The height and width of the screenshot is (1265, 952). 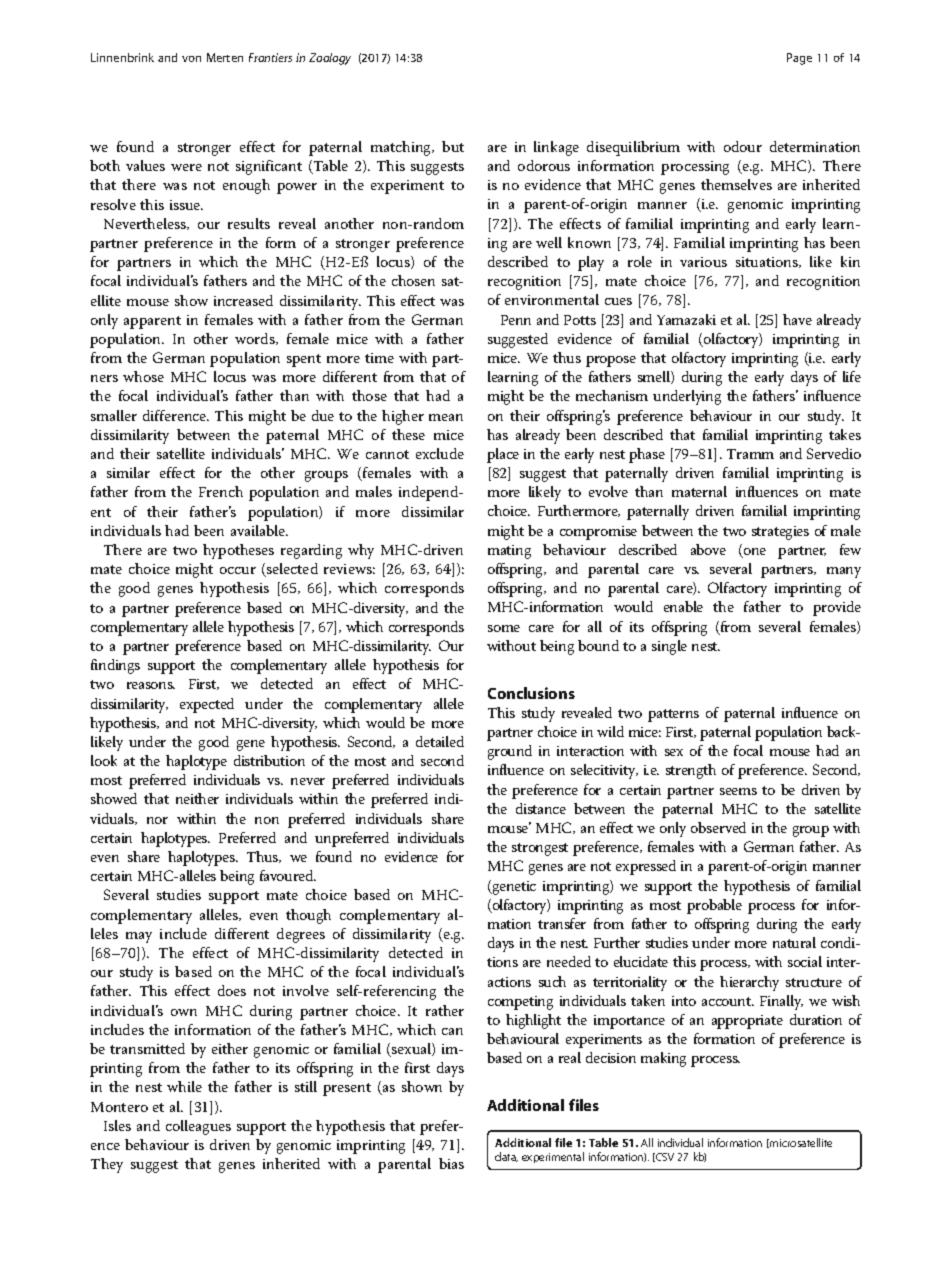 What do you see at coordinates (504, 628) in the screenshot?
I see `some` at bounding box center [504, 628].
